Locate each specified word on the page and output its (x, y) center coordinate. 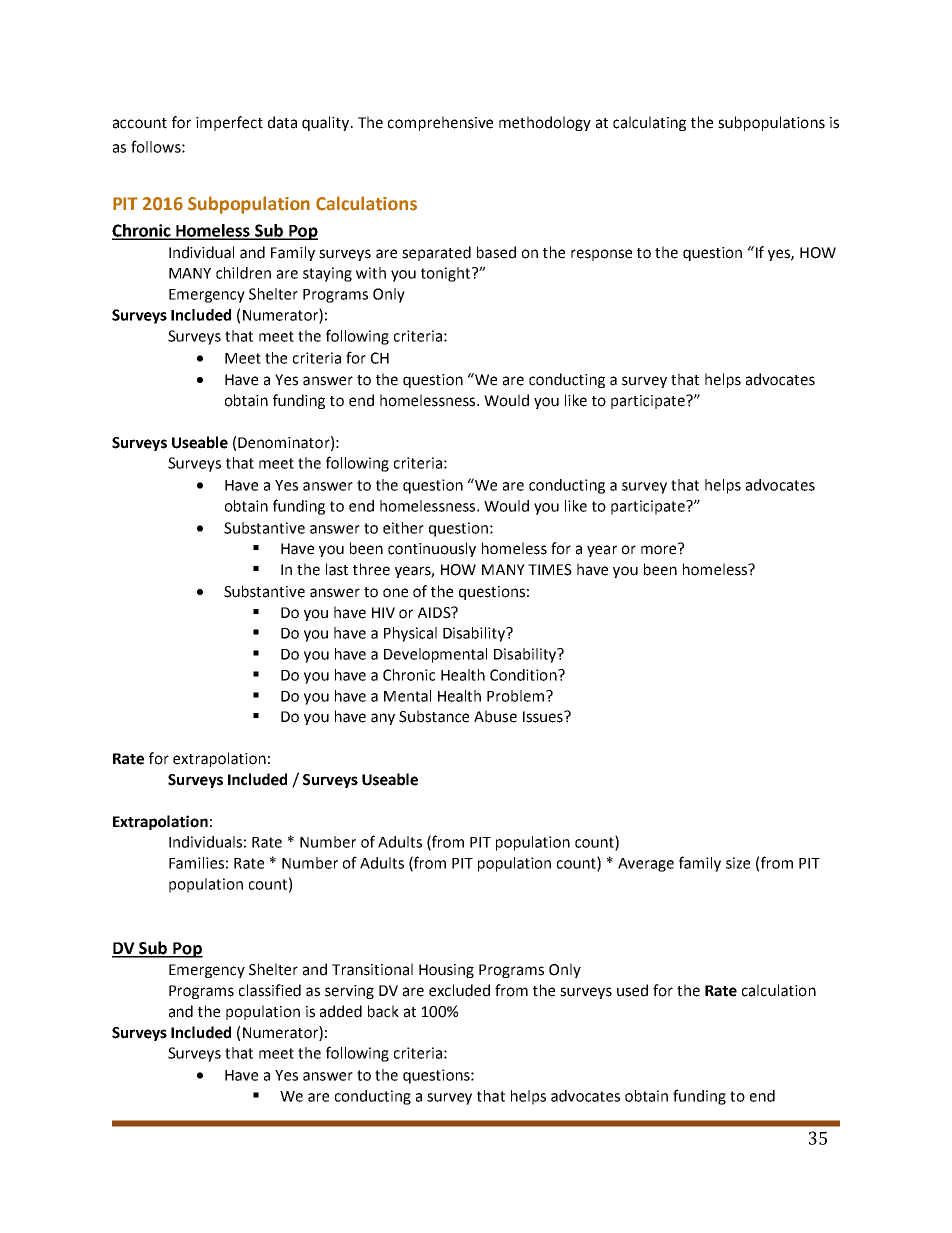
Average (646, 865)
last (337, 569)
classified (270, 990)
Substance (434, 716)
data (282, 122)
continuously (432, 549)
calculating (649, 123)
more (660, 549)
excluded (459, 990)
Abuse (495, 716)
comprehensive (440, 123)
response (601, 255)
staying (327, 274)
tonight (447, 274)
